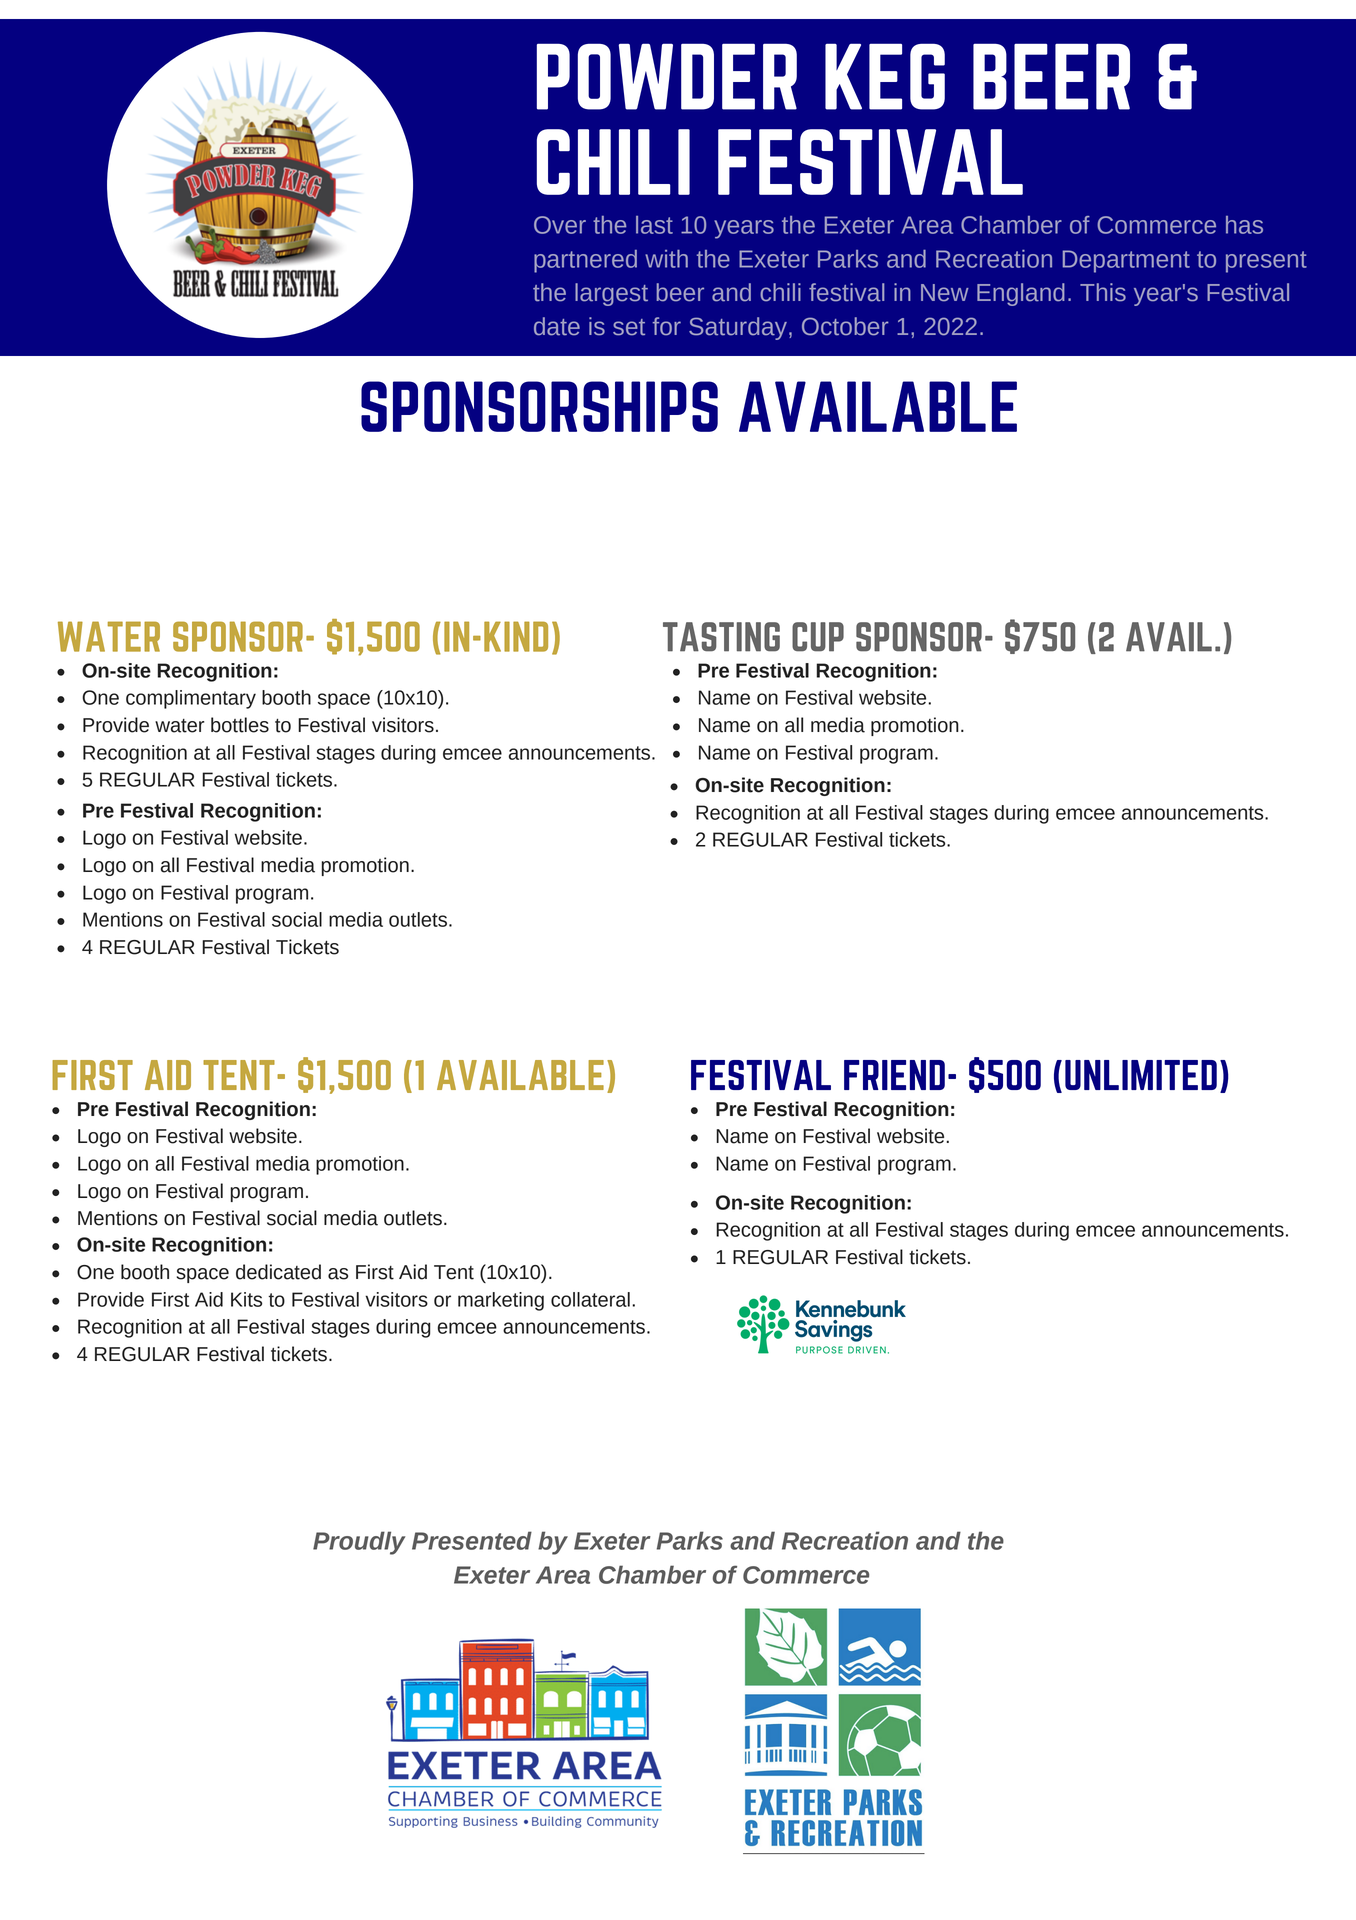 The image size is (1356, 1920). Describe the element at coordinates (1141, 1075) in the screenshot. I see `UNLIMITED` at that location.
